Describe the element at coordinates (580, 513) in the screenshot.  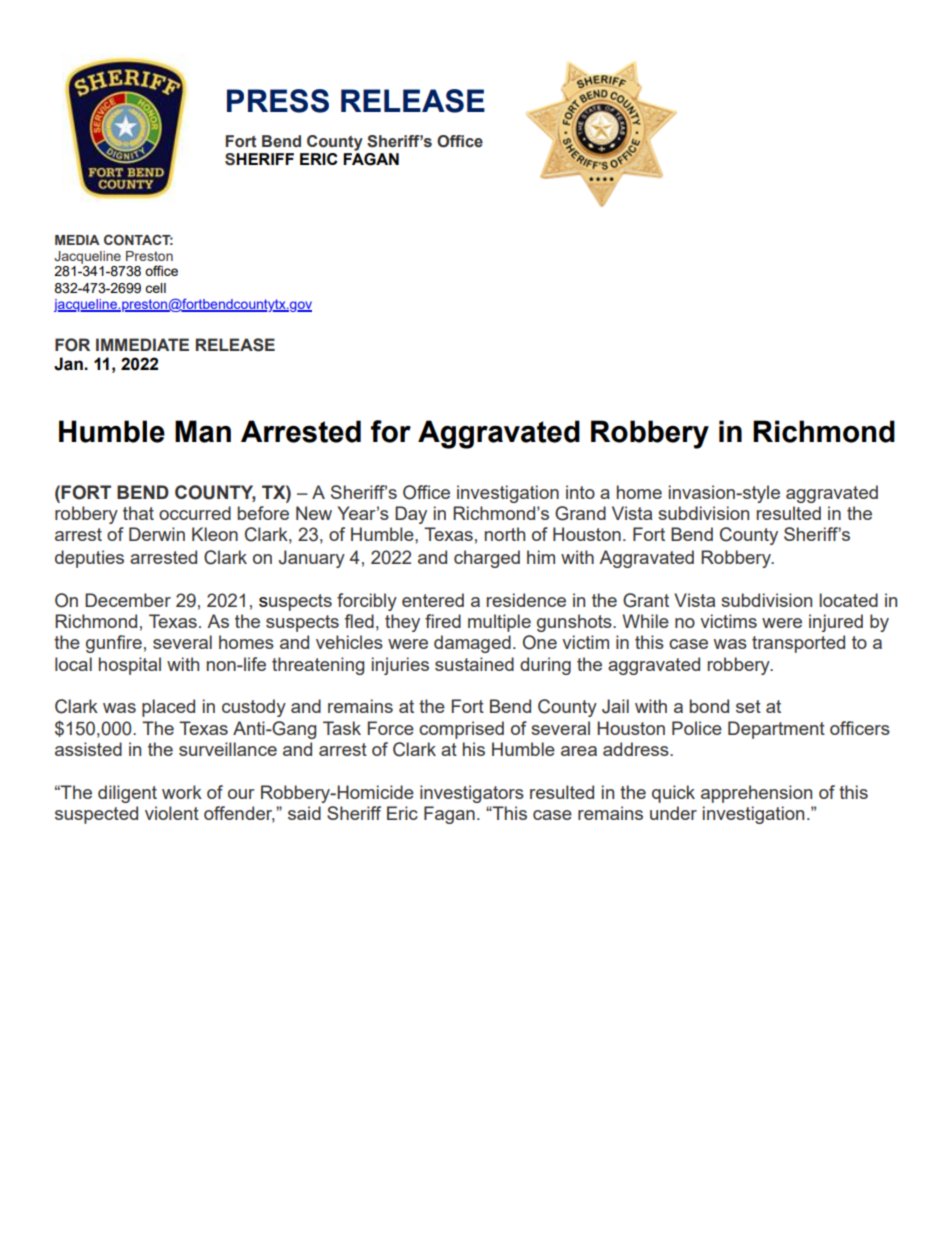
I see `Grand` at that location.
